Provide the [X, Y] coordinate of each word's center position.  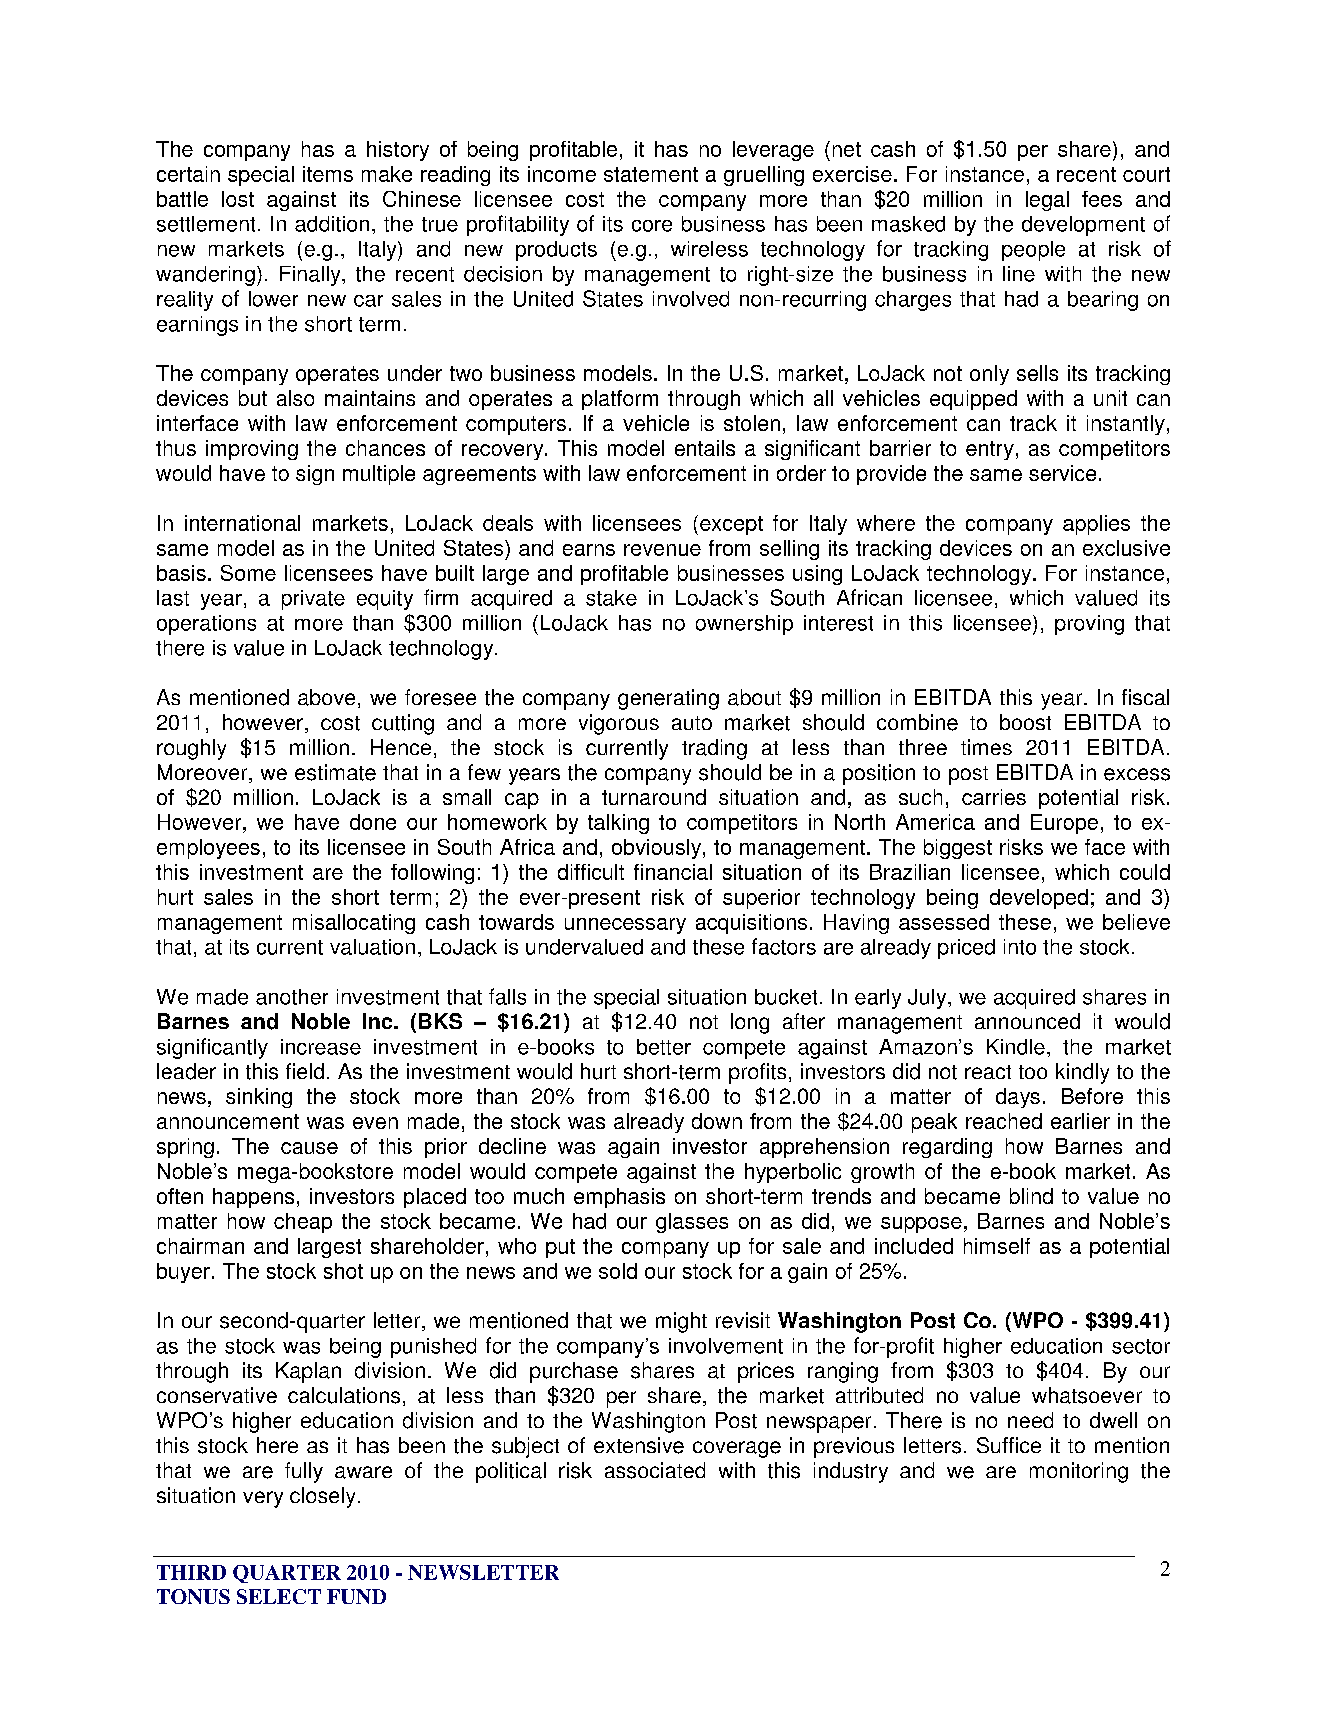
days [1018, 1098]
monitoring [1079, 1472]
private [313, 600]
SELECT [279, 1596]
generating [668, 699]
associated [655, 1470]
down [717, 1121]
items [328, 174]
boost [1025, 722]
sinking [259, 1098]
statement [651, 174]
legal [1047, 201]
